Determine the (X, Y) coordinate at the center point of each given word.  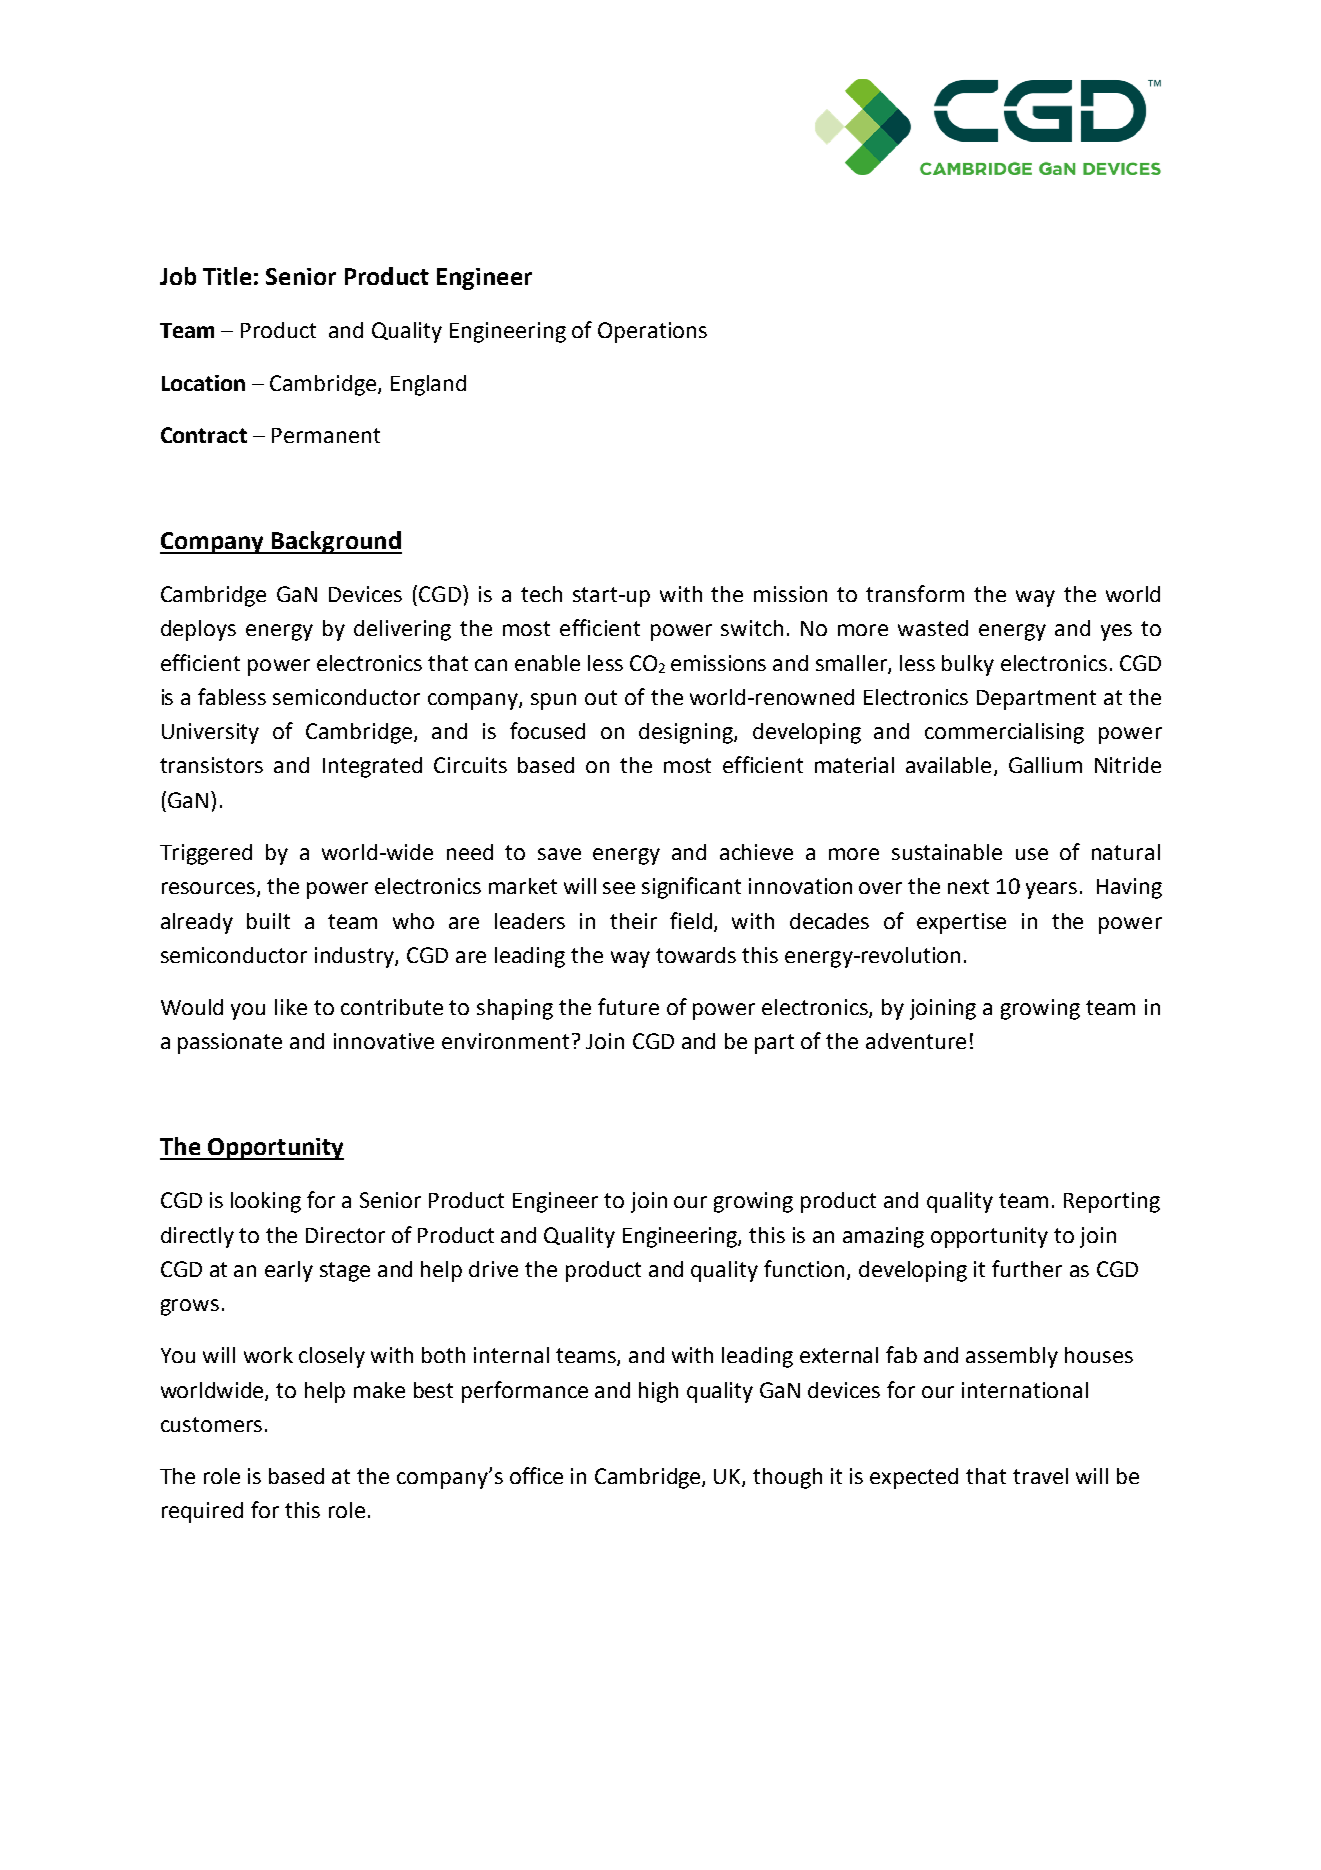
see (619, 888)
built (268, 921)
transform (915, 593)
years (1051, 890)
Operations (652, 332)
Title (227, 276)
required (202, 1512)
